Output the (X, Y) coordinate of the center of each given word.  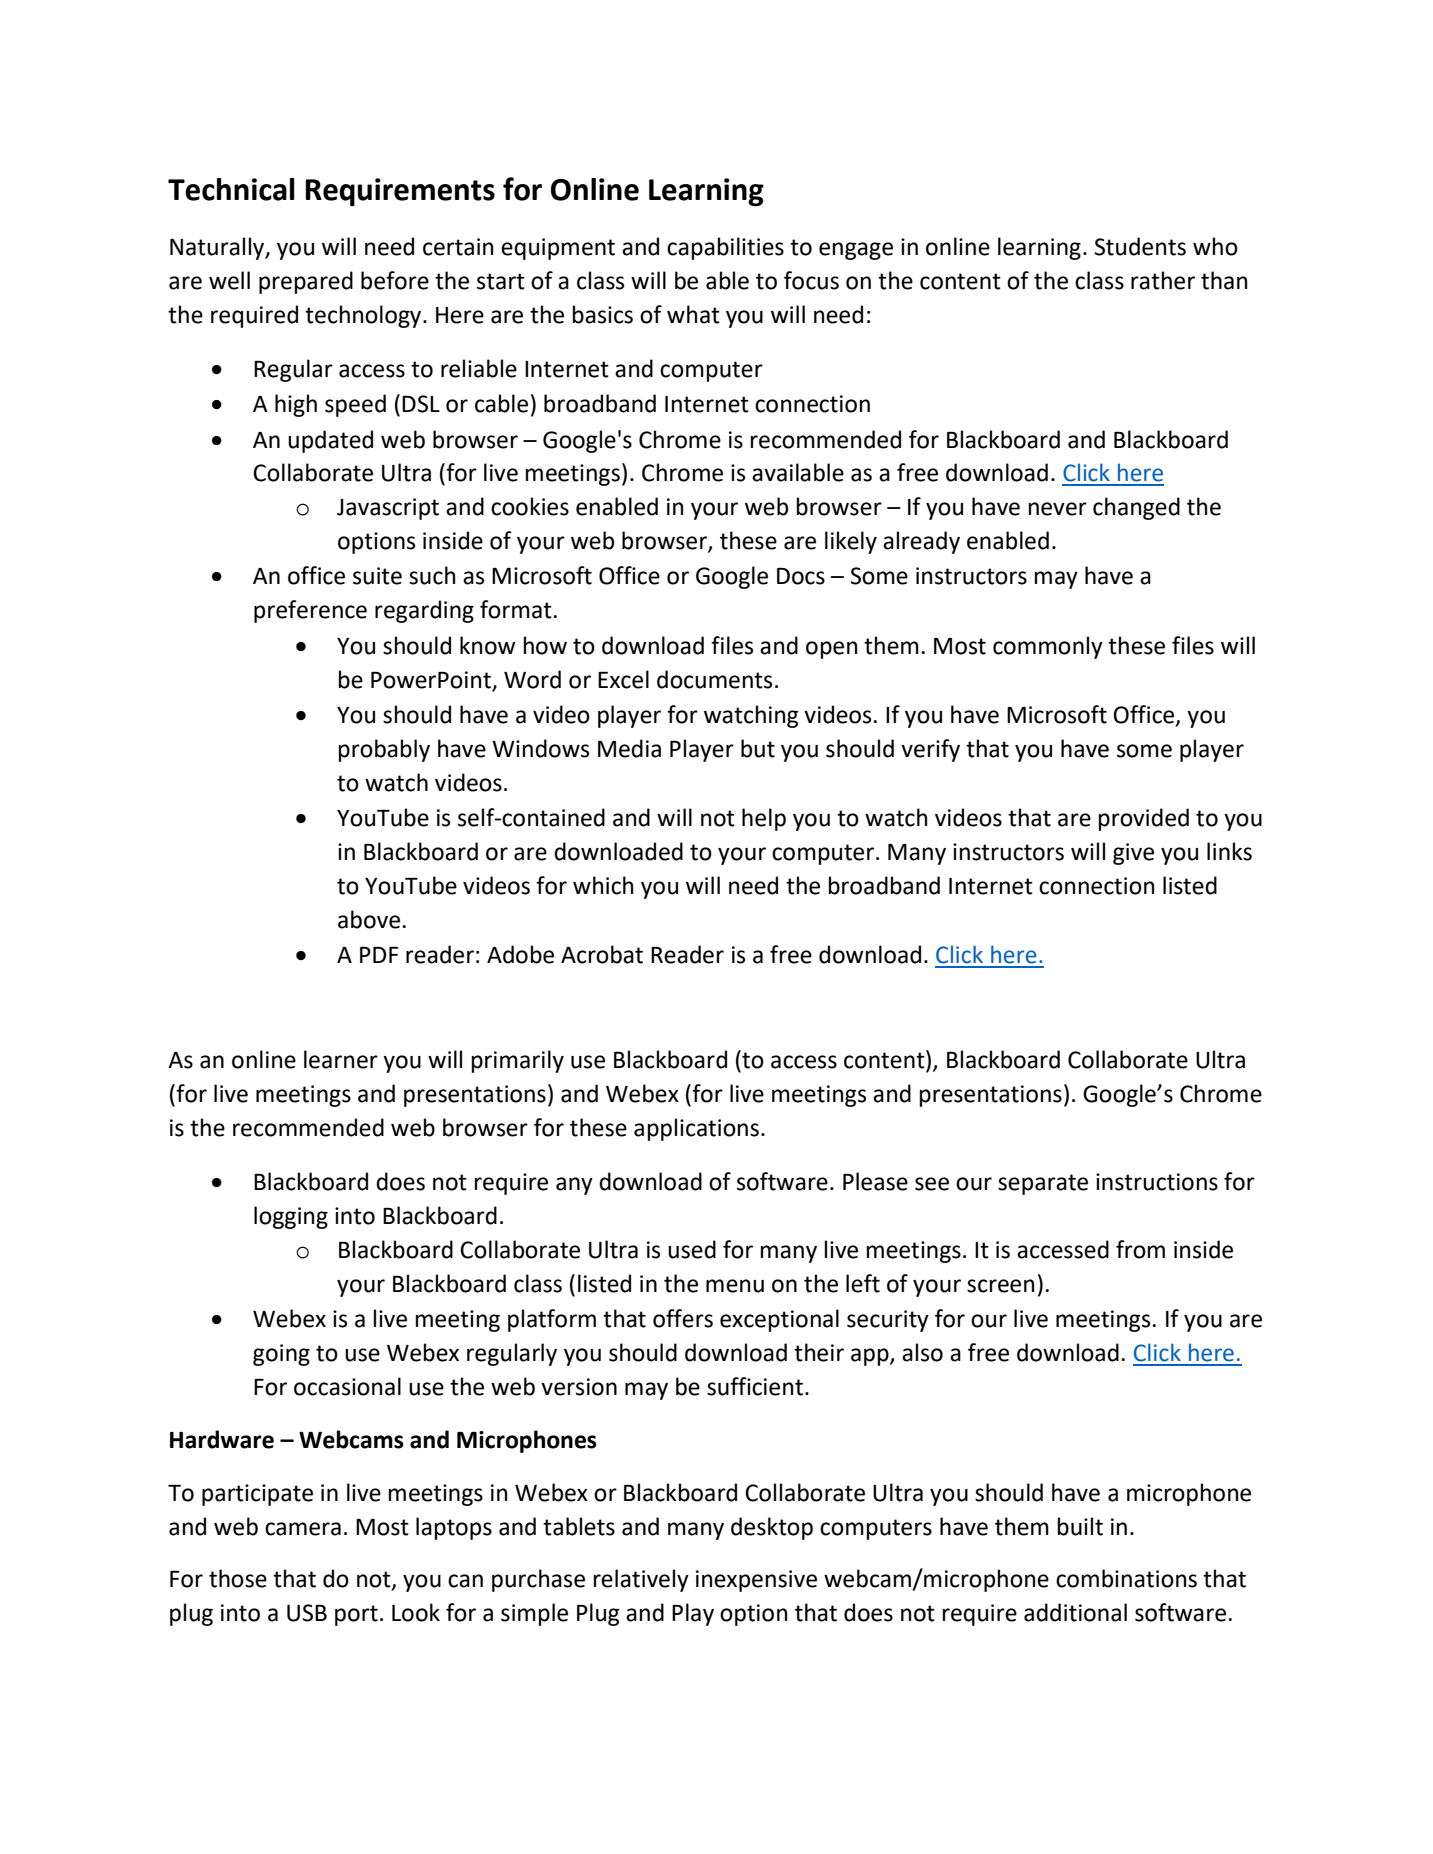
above (369, 919)
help (764, 819)
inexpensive (756, 1581)
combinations (1126, 1578)
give (1133, 854)
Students (1140, 246)
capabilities (725, 248)
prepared (306, 282)
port (356, 1615)
